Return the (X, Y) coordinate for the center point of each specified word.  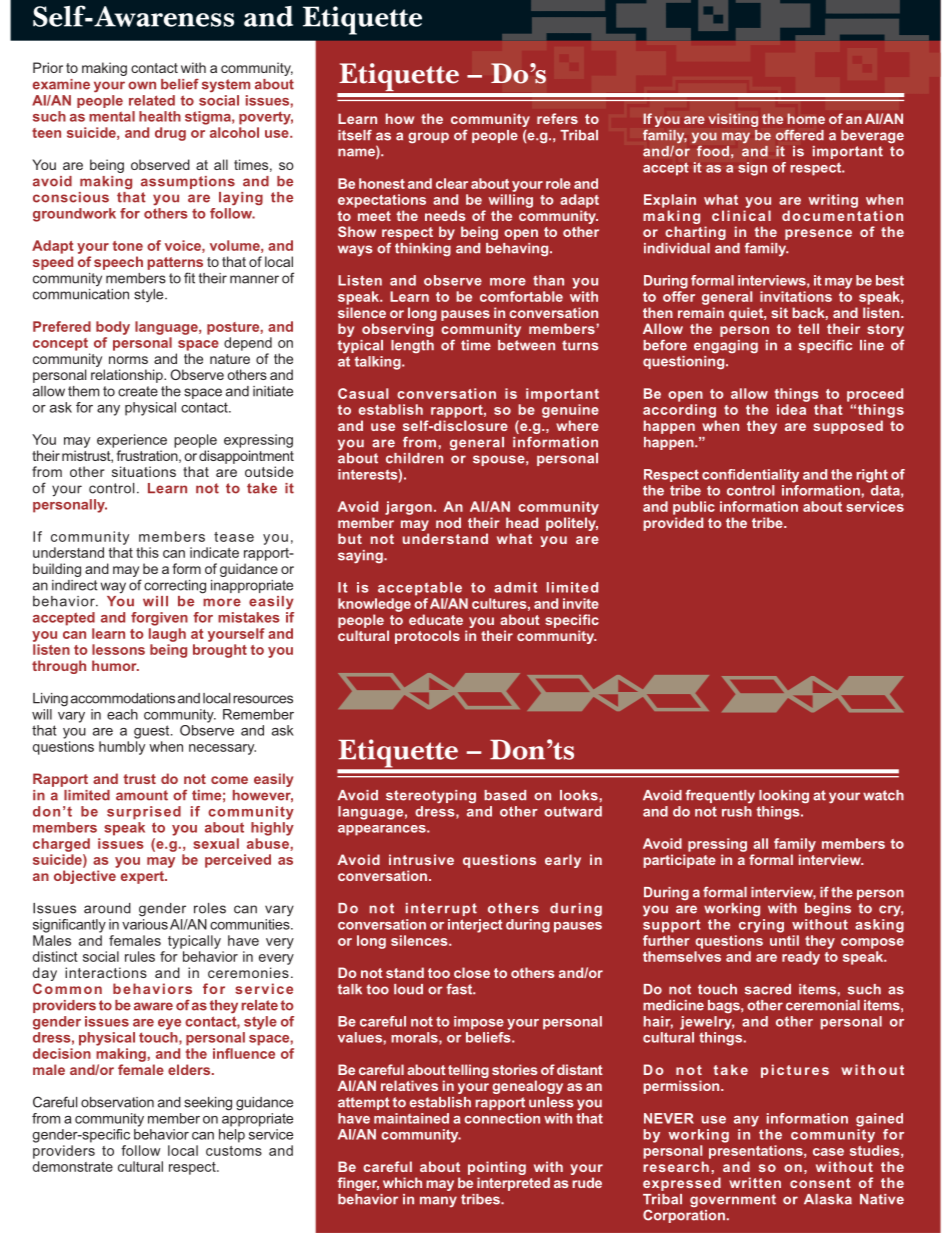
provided (673, 524)
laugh (167, 635)
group (428, 138)
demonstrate (73, 1166)
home (806, 118)
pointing (497, 1168)
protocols (427, 637)
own (142, 85)
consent (820, 1183)
